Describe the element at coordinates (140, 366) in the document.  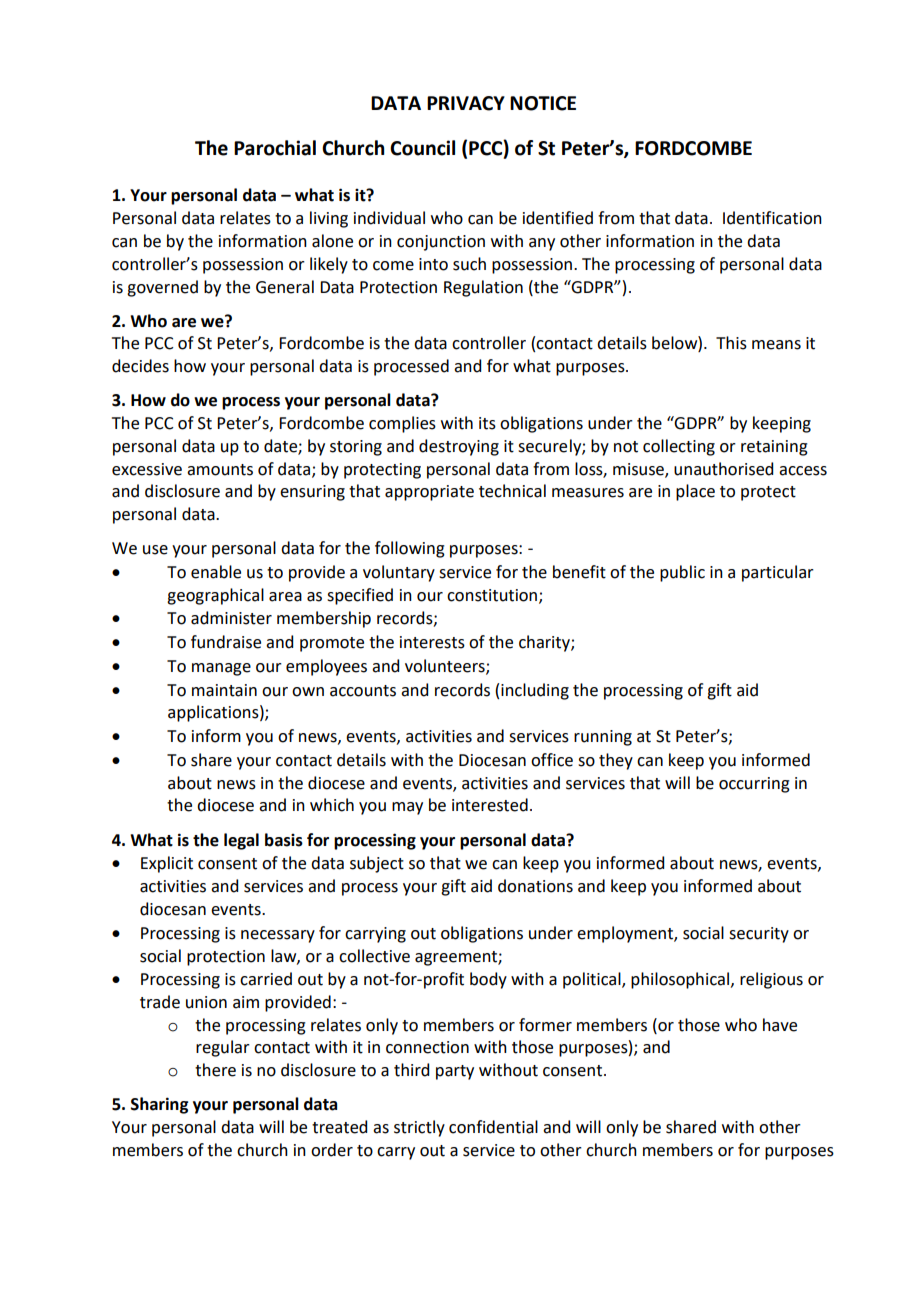
I see `decides` at that location.
